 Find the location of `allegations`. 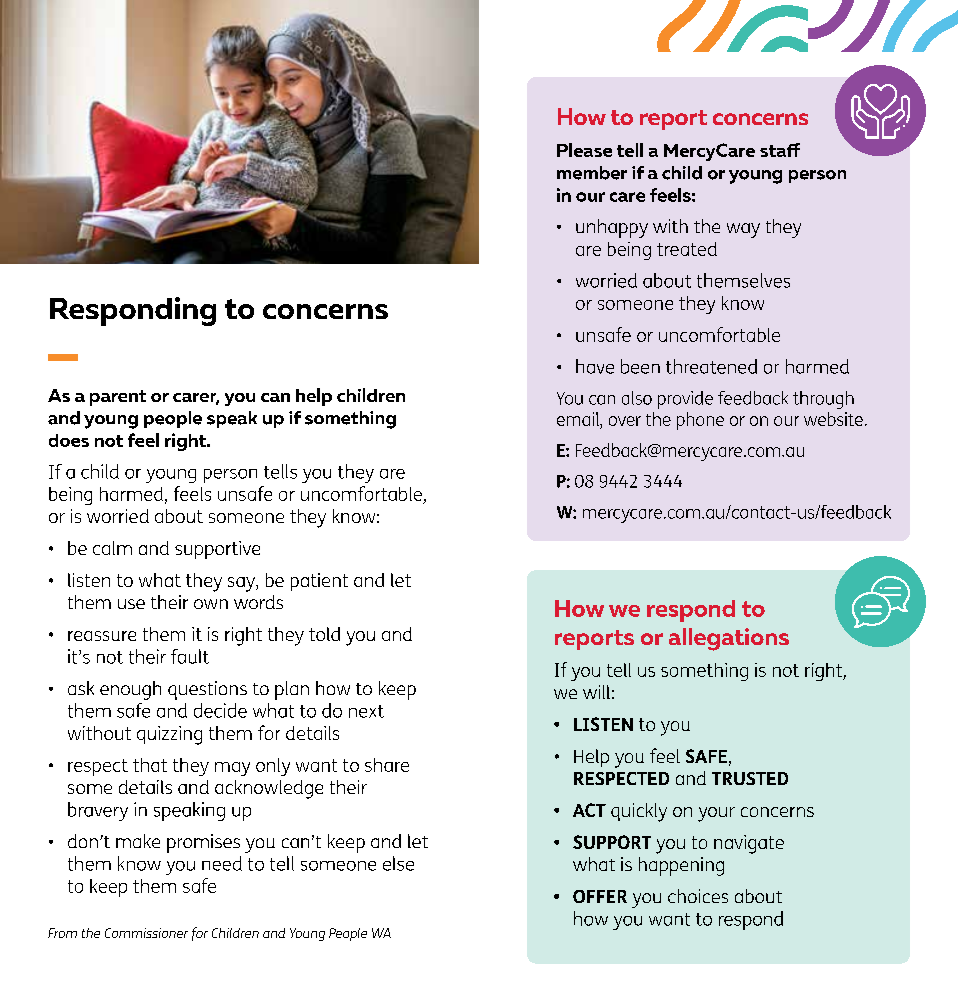

allegations is located at coordinates (729, 639).
